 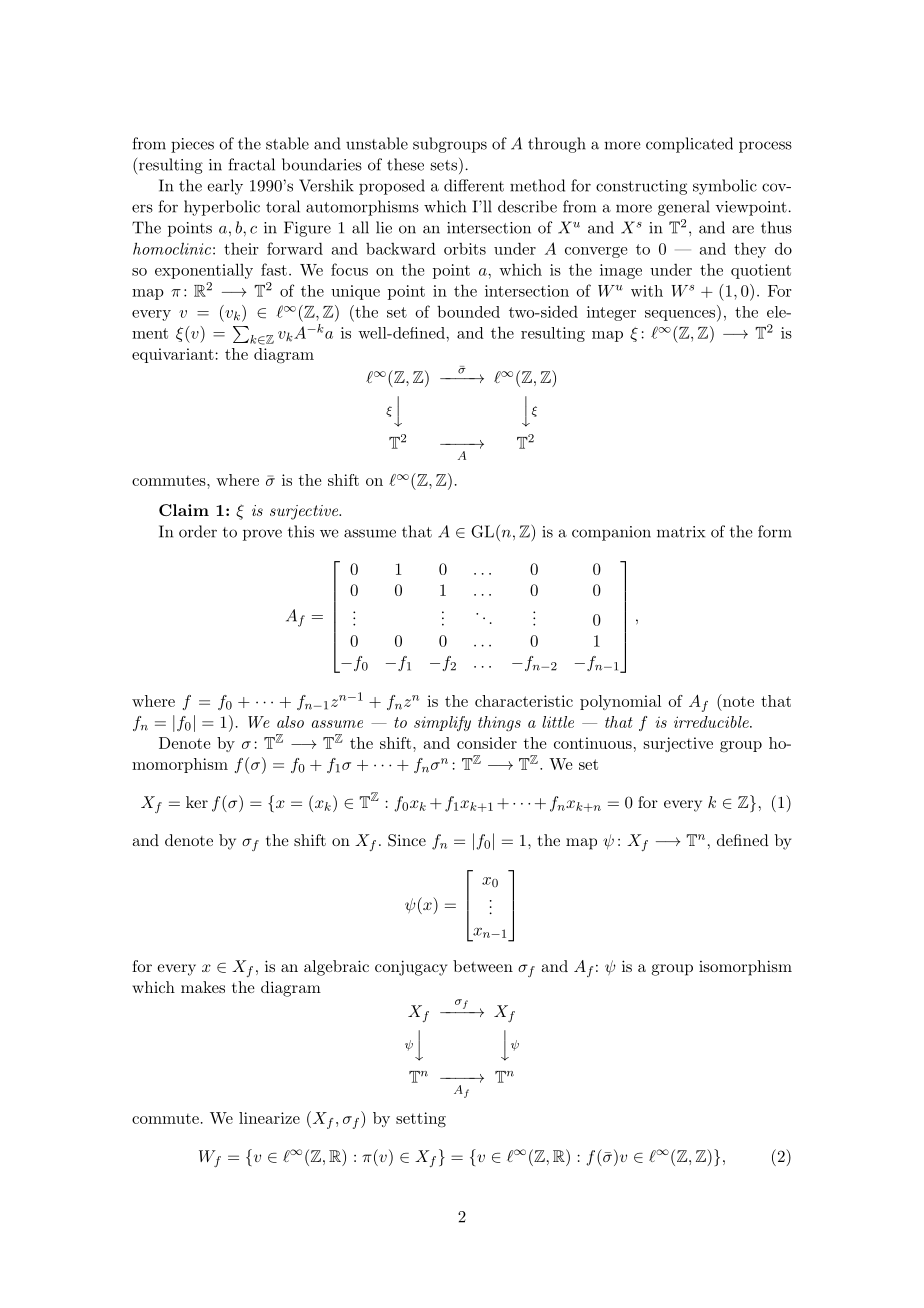 I want to click on ker, so click(x=197, y=802).
